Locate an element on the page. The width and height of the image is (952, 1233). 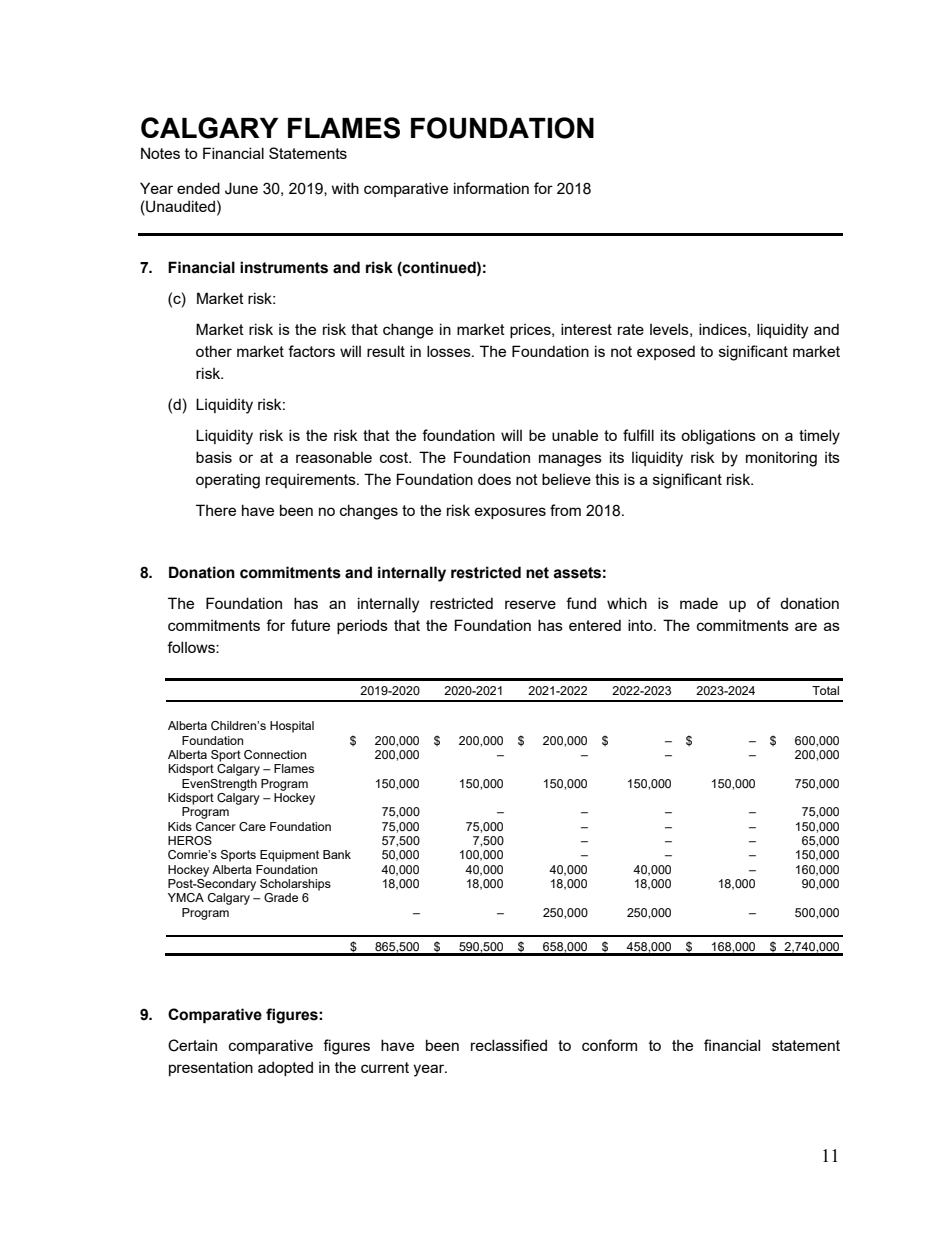
losses is located at coordinates (450, 351).
